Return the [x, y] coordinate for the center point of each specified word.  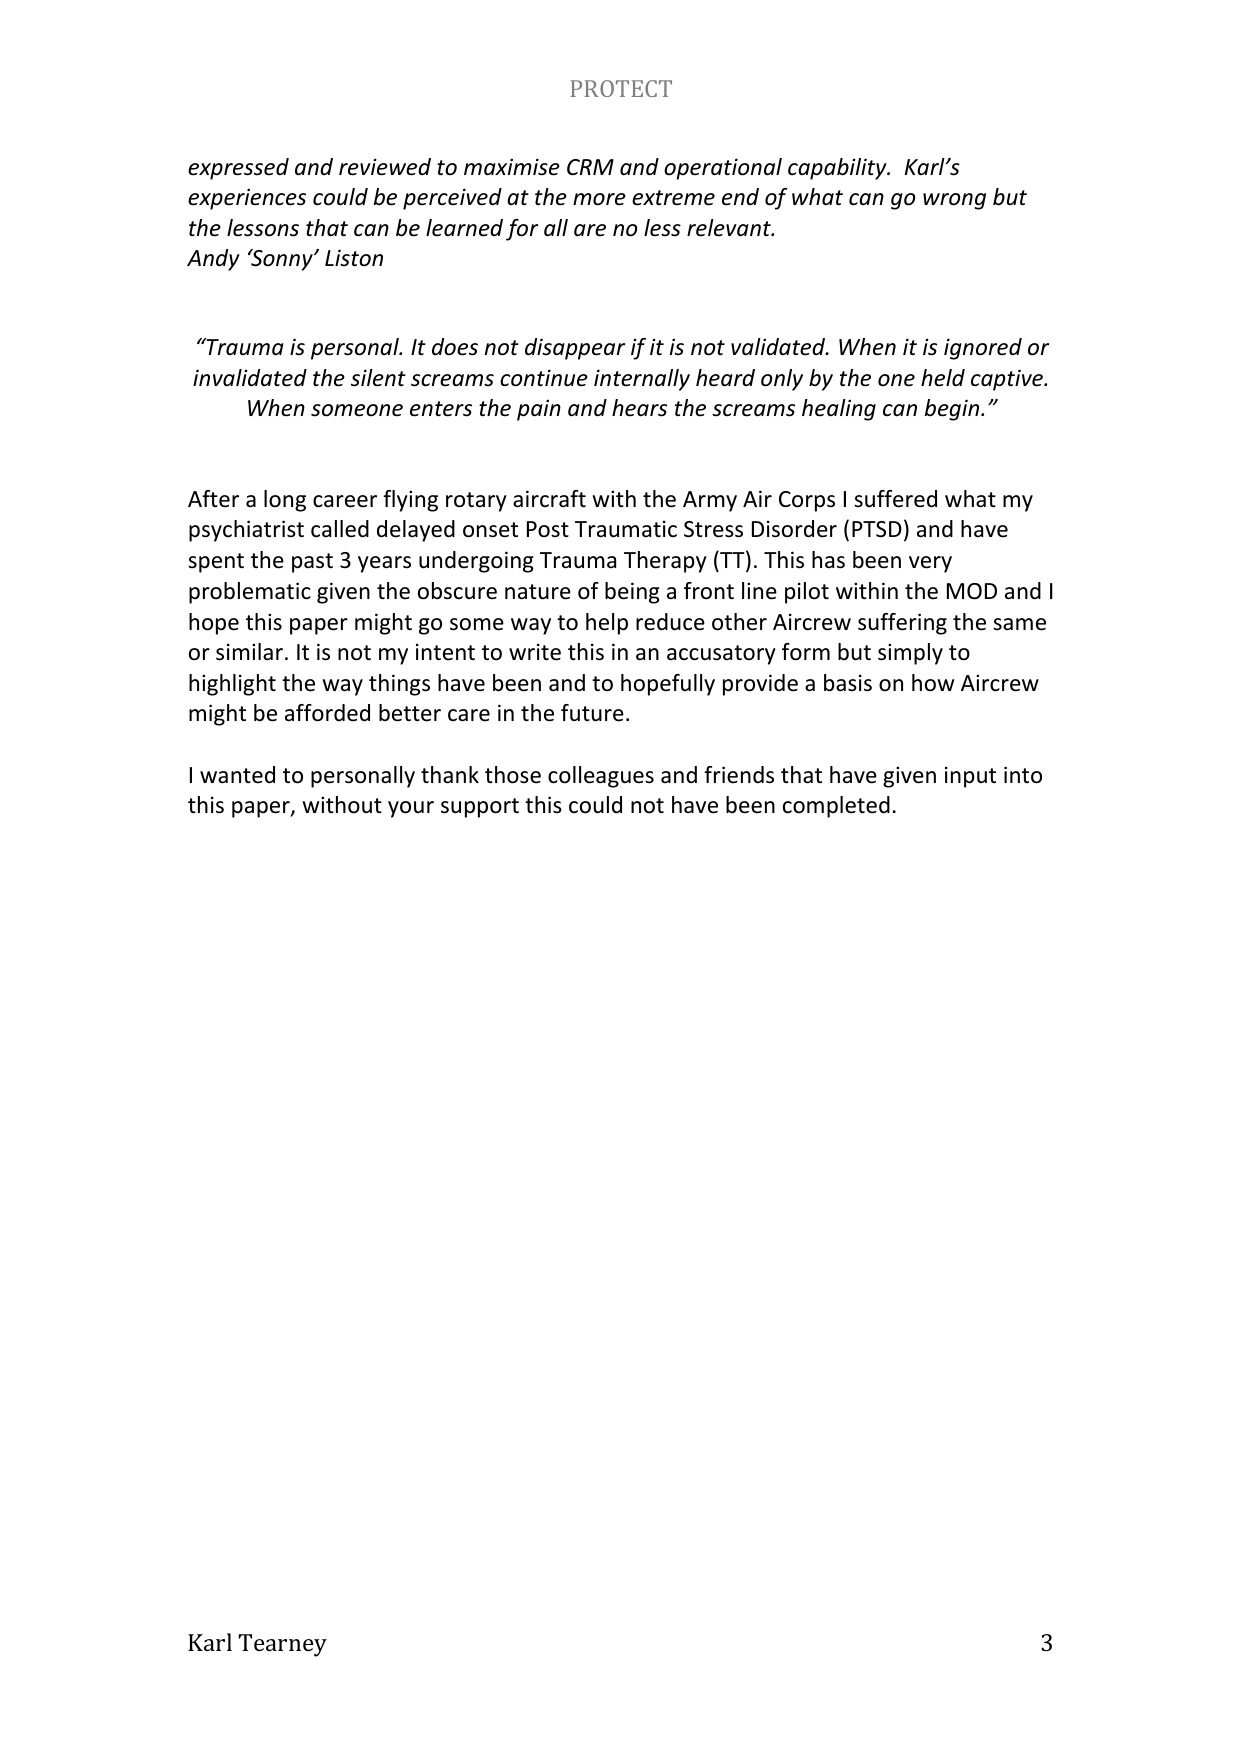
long [285, 501]
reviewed [385, 167]
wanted [237, 775]
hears [639, 408]
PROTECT [621, 88]
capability [838, 169]
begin [953, 410]
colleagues [601, 777]
